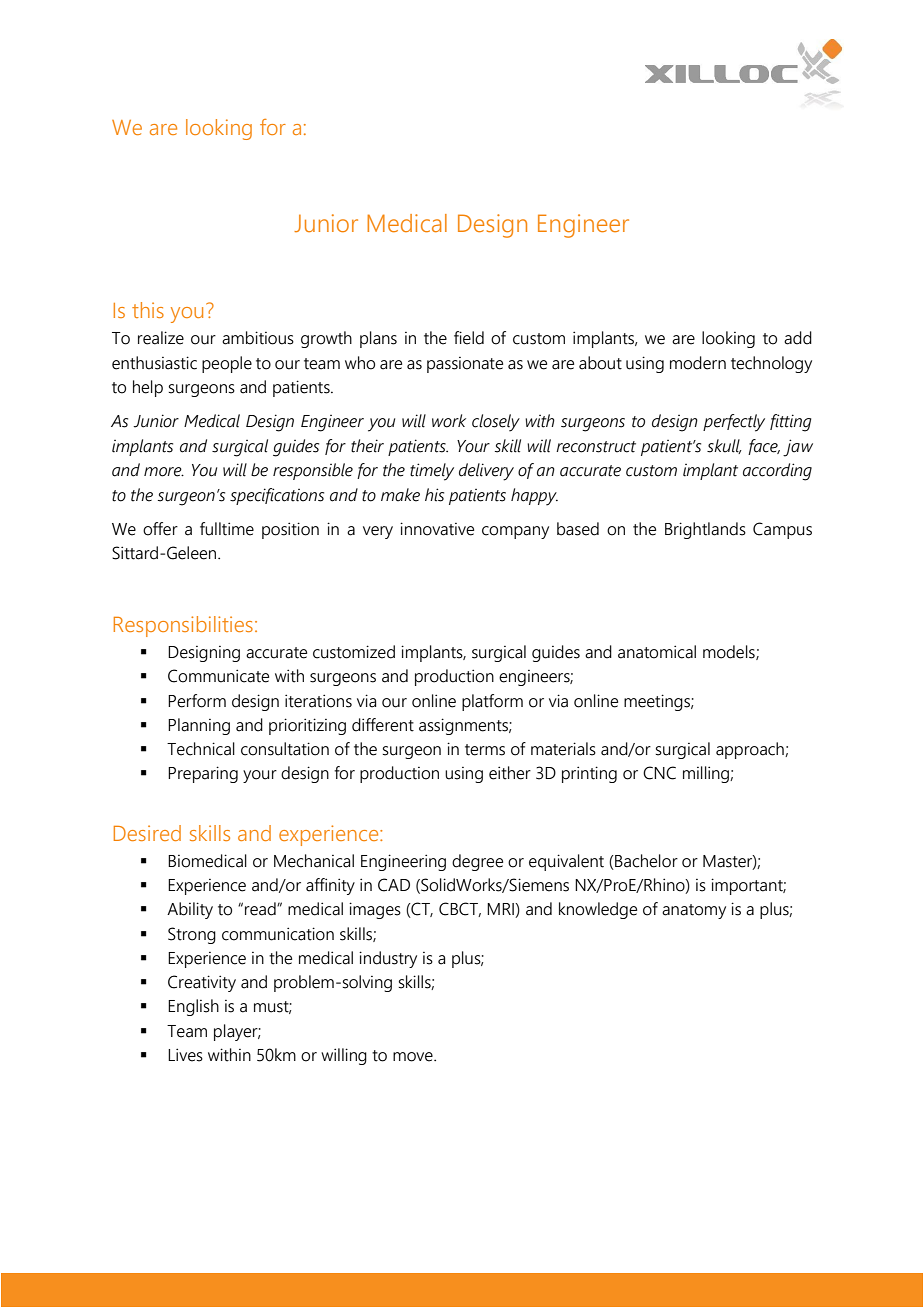  I want to click on Lives, so click(185, 1055).
